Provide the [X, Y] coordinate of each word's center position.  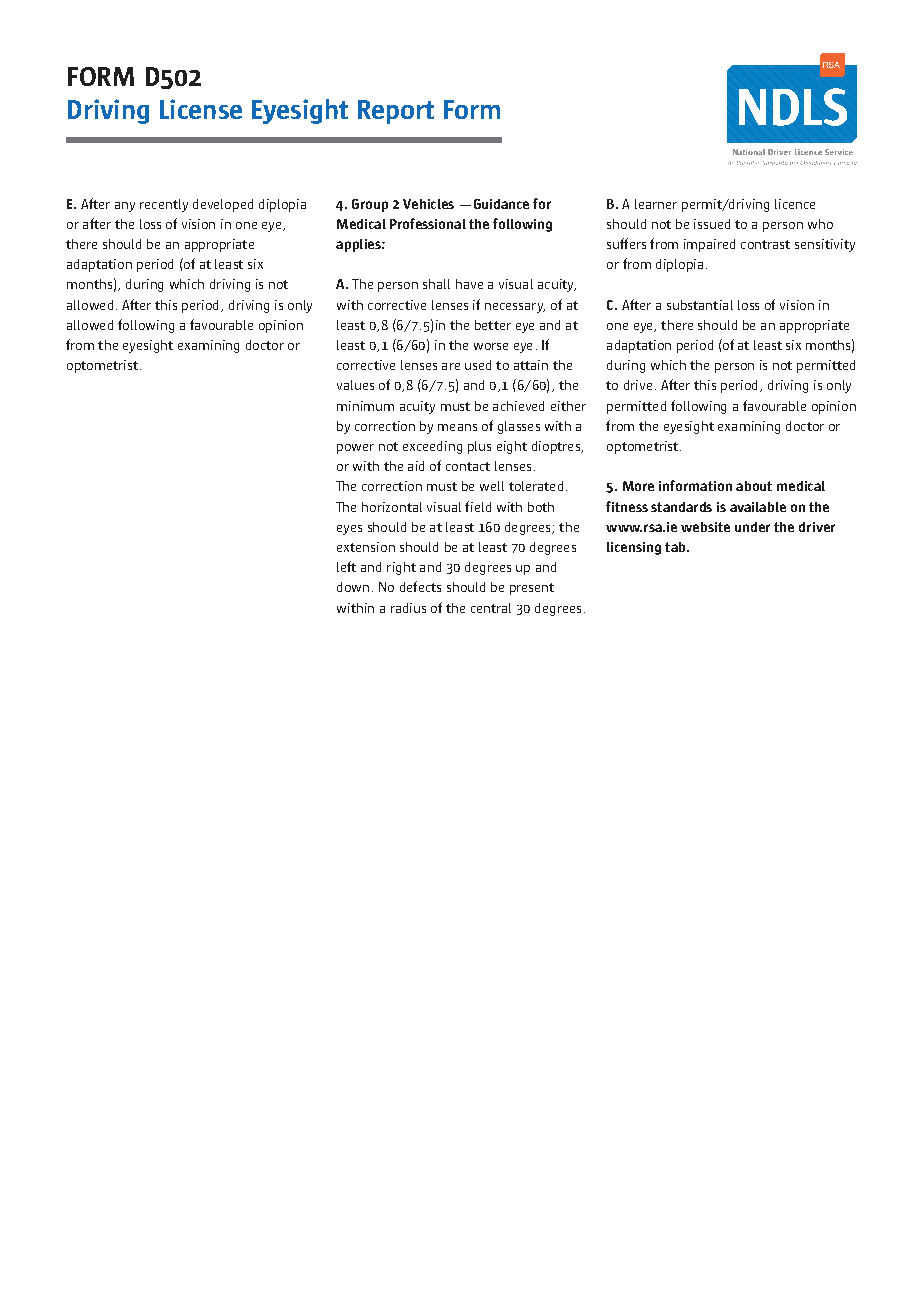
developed [223, 205]
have [469, 284]
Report [396, 112]
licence [795, 204]
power [355, 449]
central [491, 608]
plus [479, 447]
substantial [700, 305]
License [201, 109]
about [754, 486]
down [353, 587]
